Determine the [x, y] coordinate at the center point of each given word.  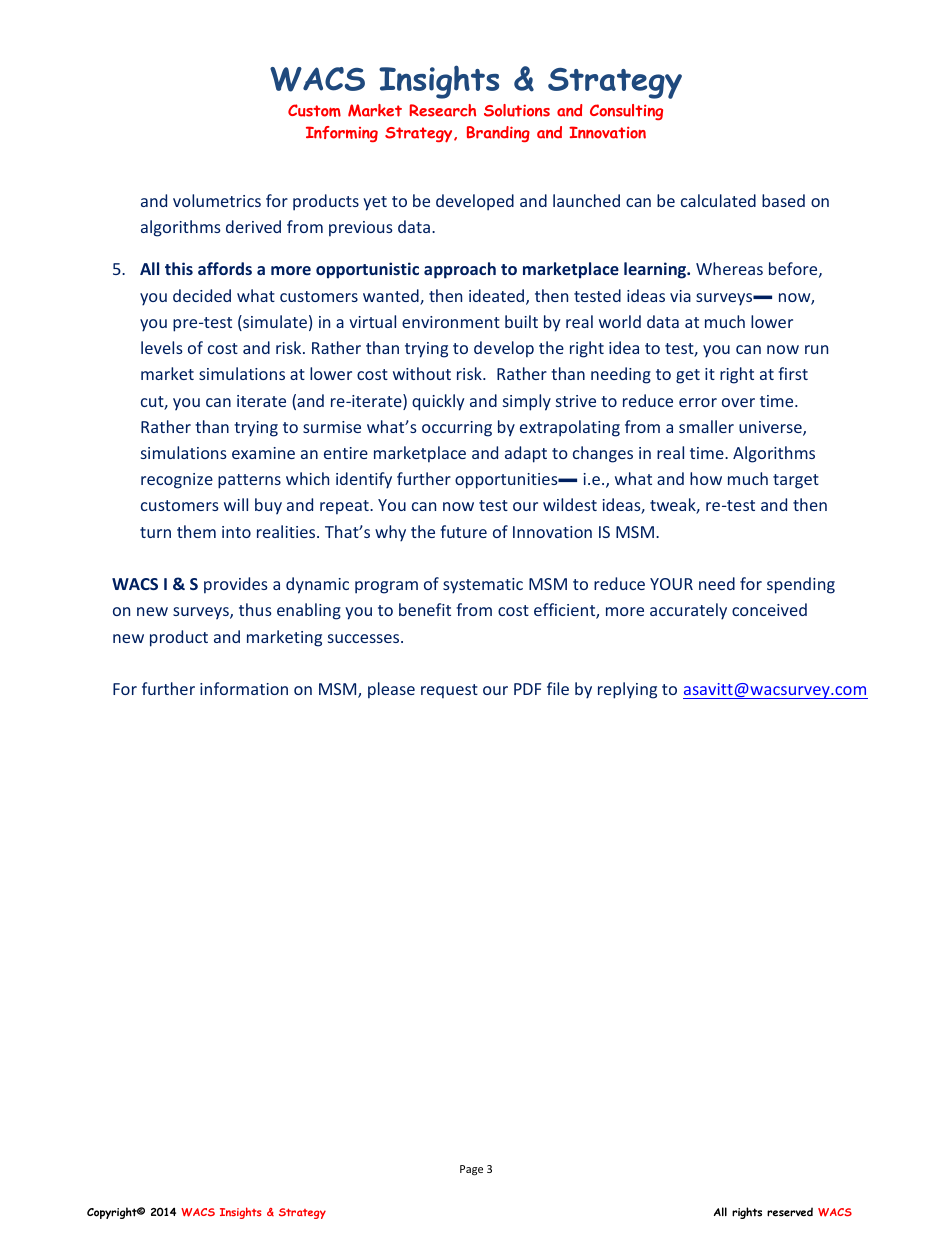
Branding [498, 134]
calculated [718, 200]
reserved [790, 1212]
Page [471, 1170]
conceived [769, 609]
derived [253, 226]
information [244, 688]
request [449, 691]
